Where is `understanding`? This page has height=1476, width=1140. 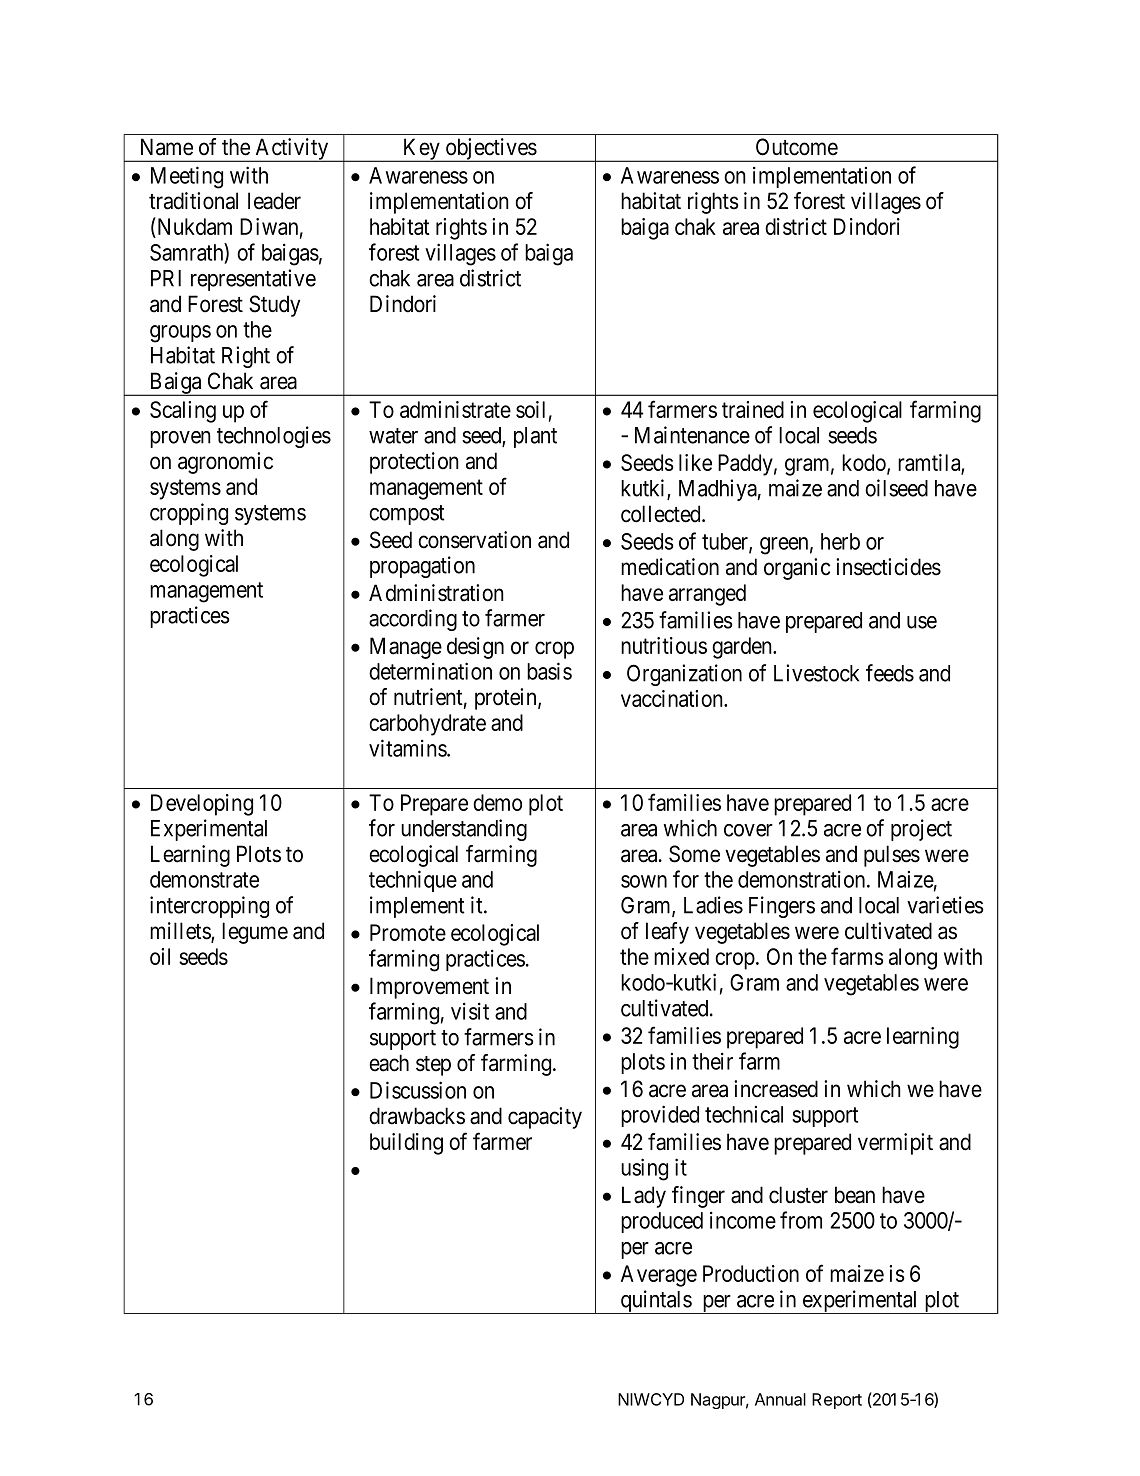
understanding is located at coordinates (464, 830).
